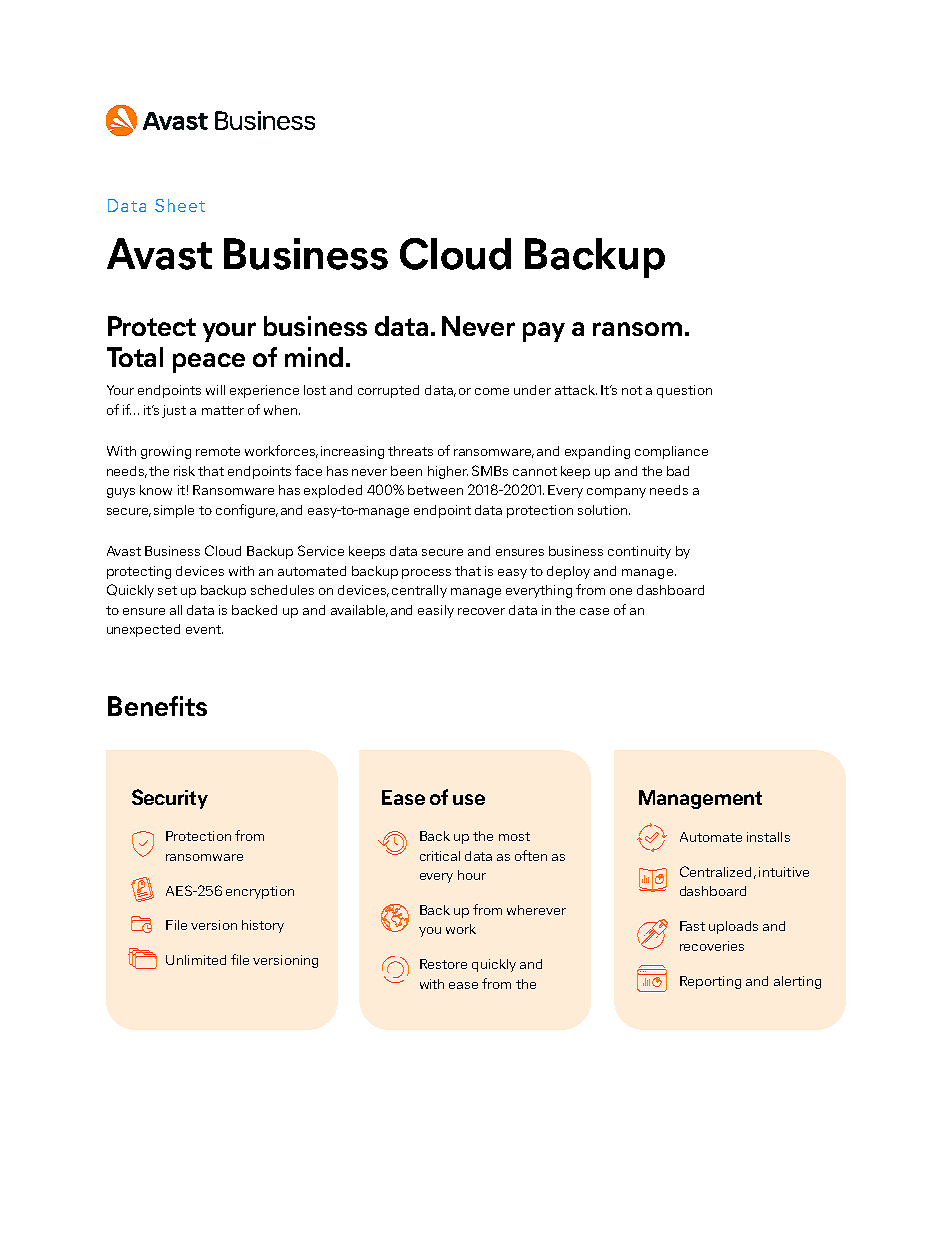 The height and width of the screenshot is (1233, 952). What do you see at coordinates (167, 590) in the screenshot?
I see `set` at bounding box center [167, 590].
